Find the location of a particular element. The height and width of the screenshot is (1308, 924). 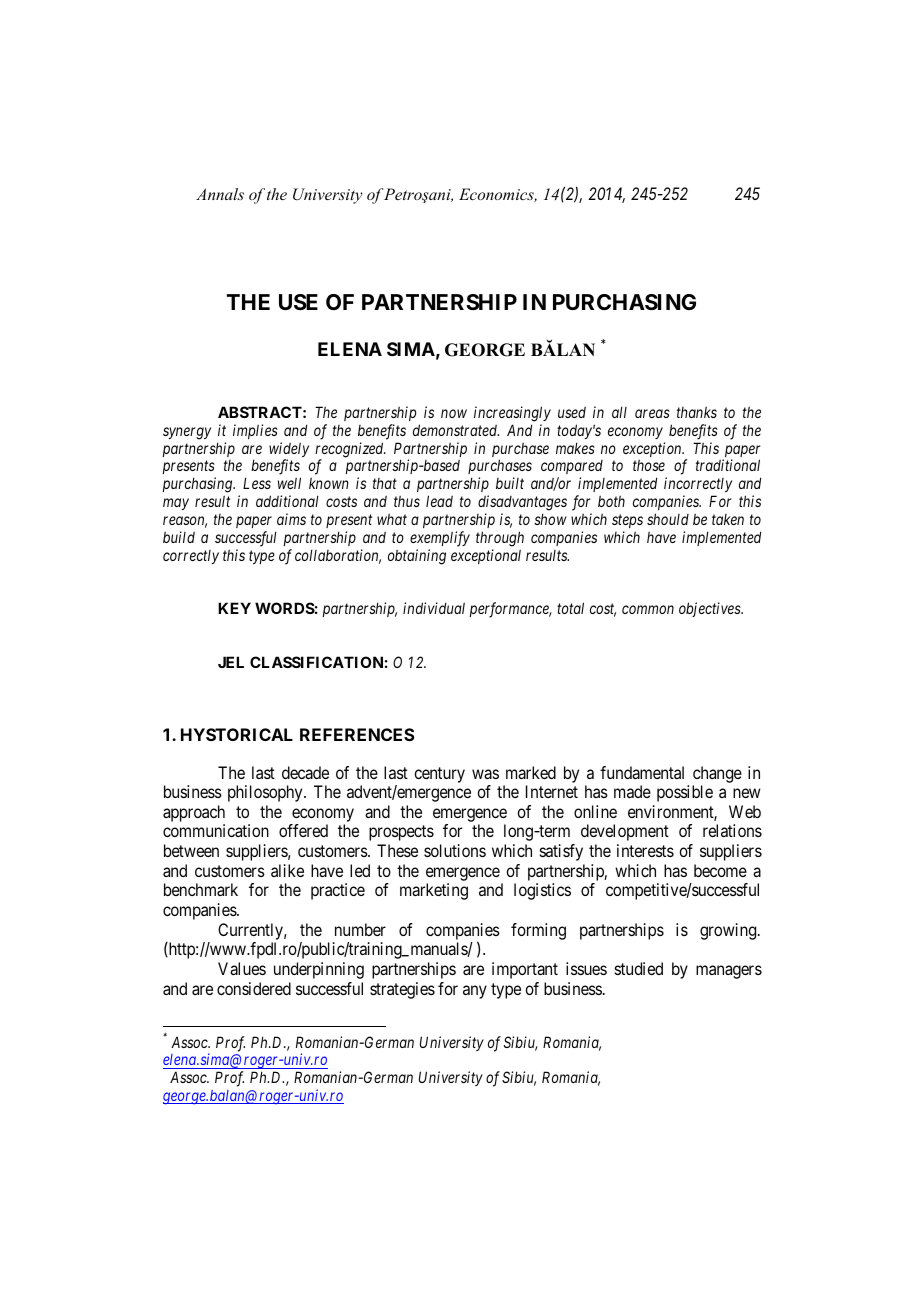

decade is located at coordinates (305, 772).
